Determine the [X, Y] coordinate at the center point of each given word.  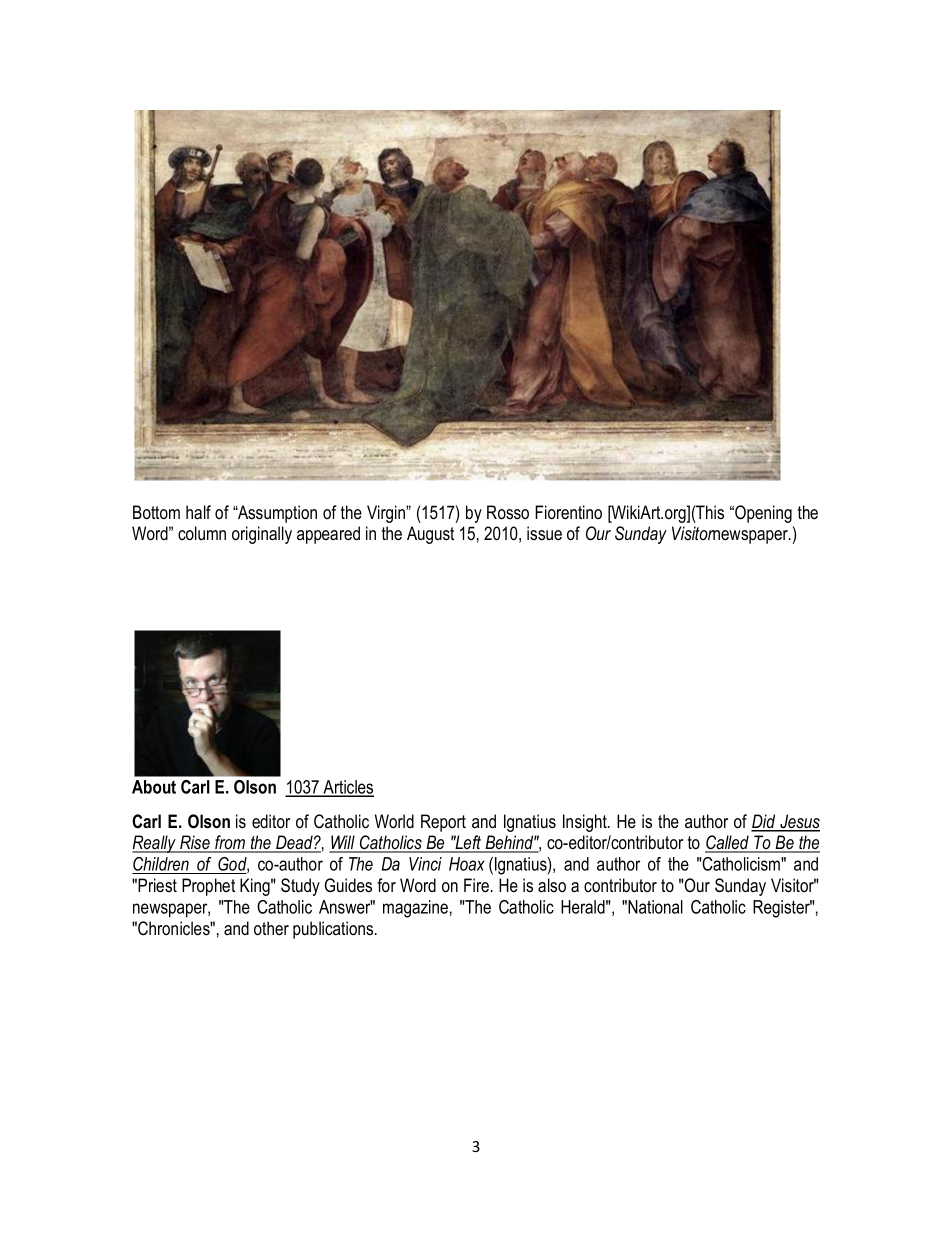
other [271, 928]
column [202, 533]
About [154, 787]
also [552, 885]
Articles [347, 788]
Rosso [508, 512]
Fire [476, 885]
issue [544, 533]
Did [764, 822]
